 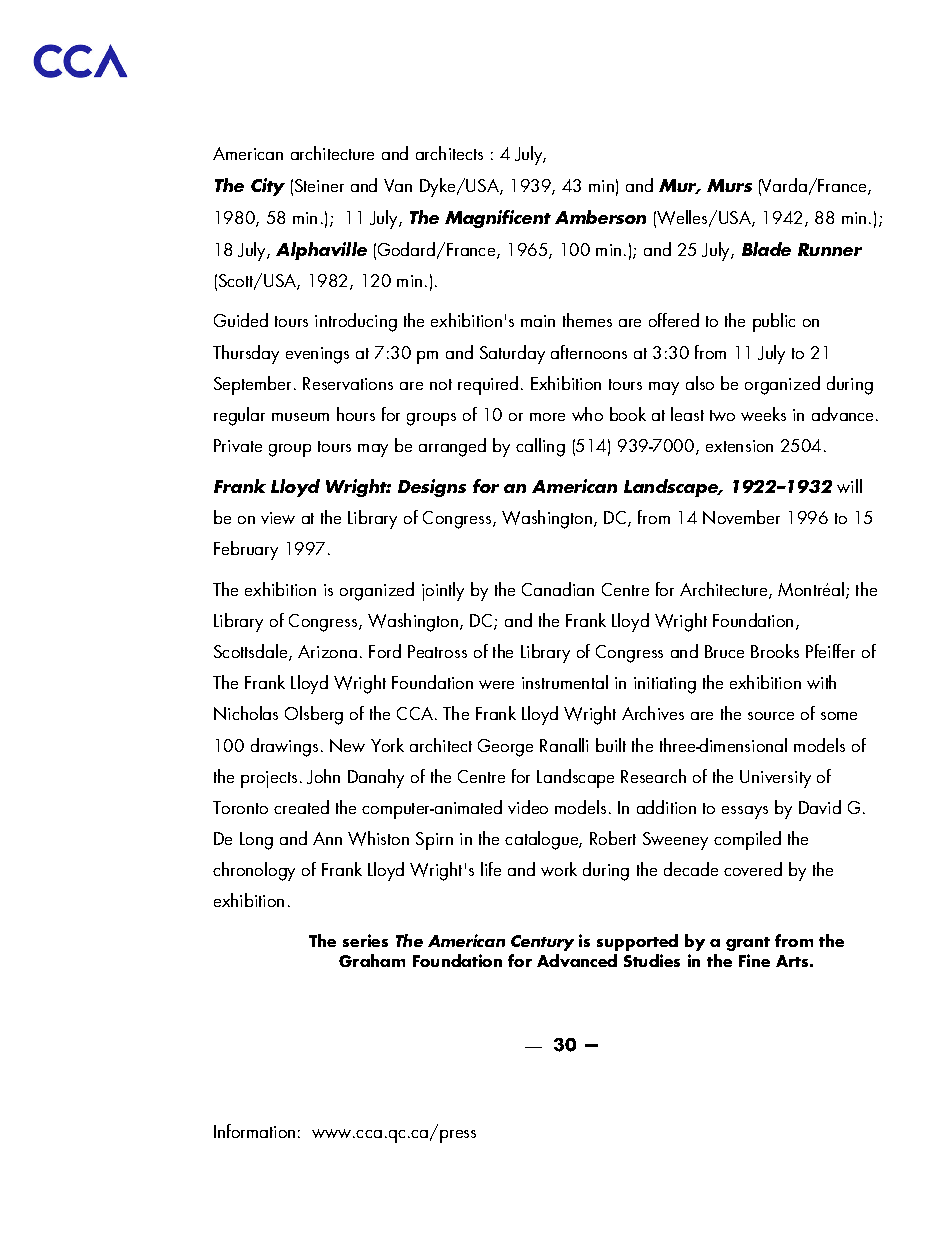 I want to click on Ann, so click(x=327, y=838).
